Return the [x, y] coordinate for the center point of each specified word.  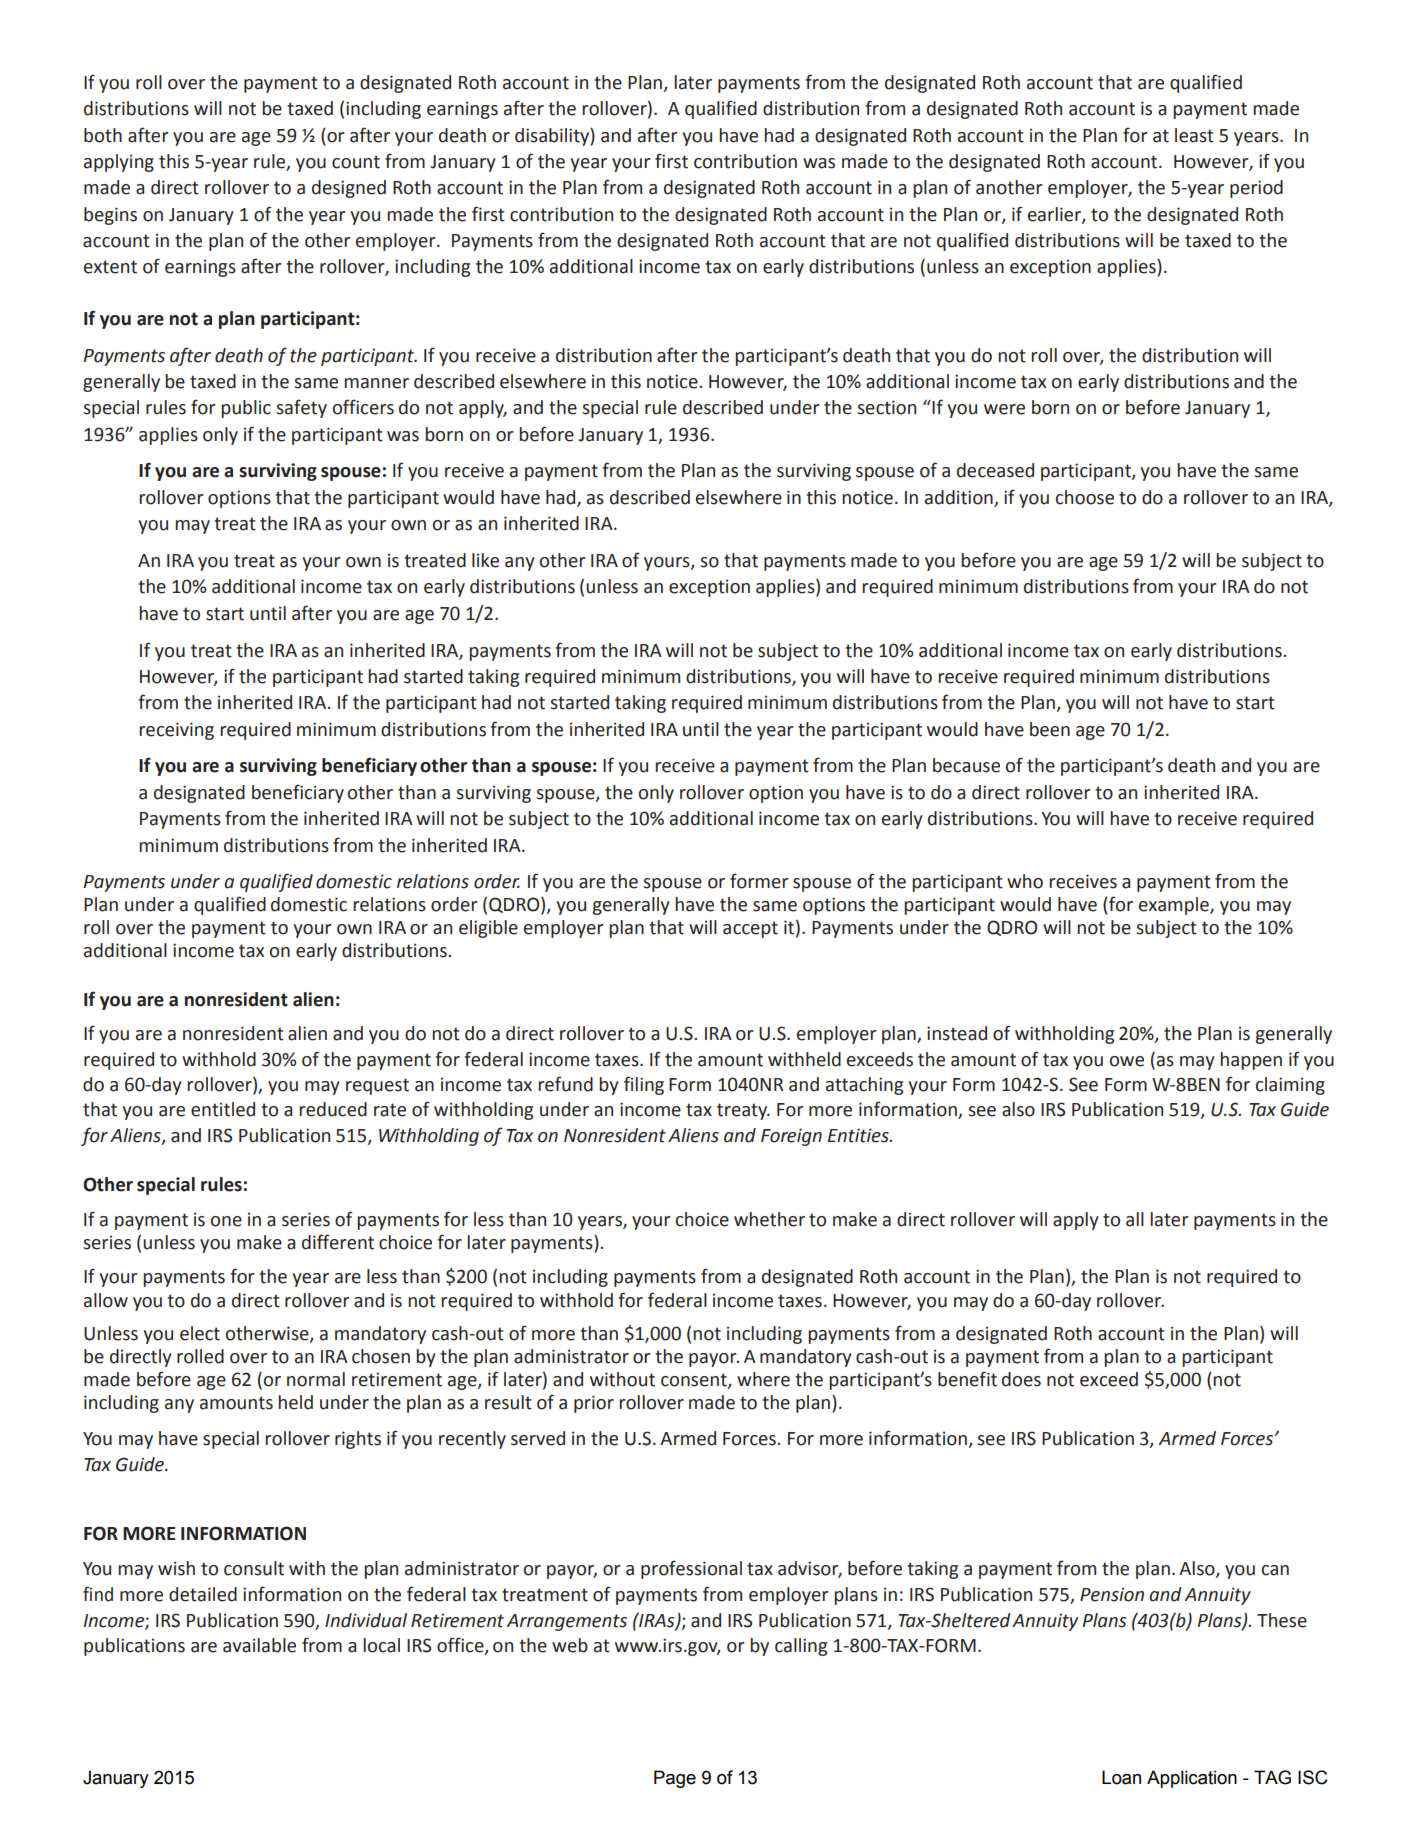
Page [675, 1779]
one [226, 1221]
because [966, 765]
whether [769, 1219]
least [1194, 135]
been [1050, 729]
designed [349, 189]
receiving [176, 731]
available [259, 1645]
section [886, 407]
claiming [1290, 1086]
